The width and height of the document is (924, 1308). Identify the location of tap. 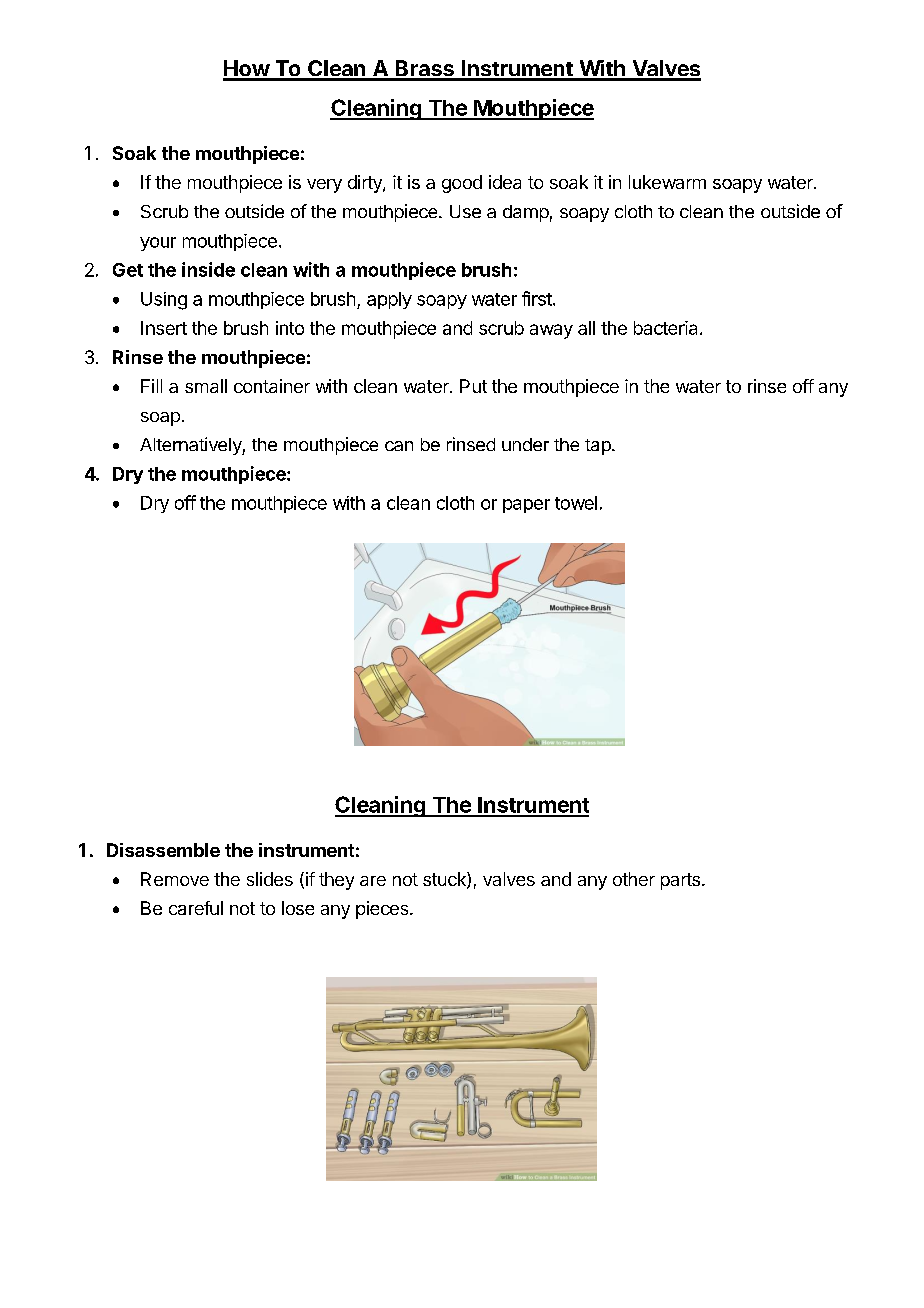
(599, 447).
